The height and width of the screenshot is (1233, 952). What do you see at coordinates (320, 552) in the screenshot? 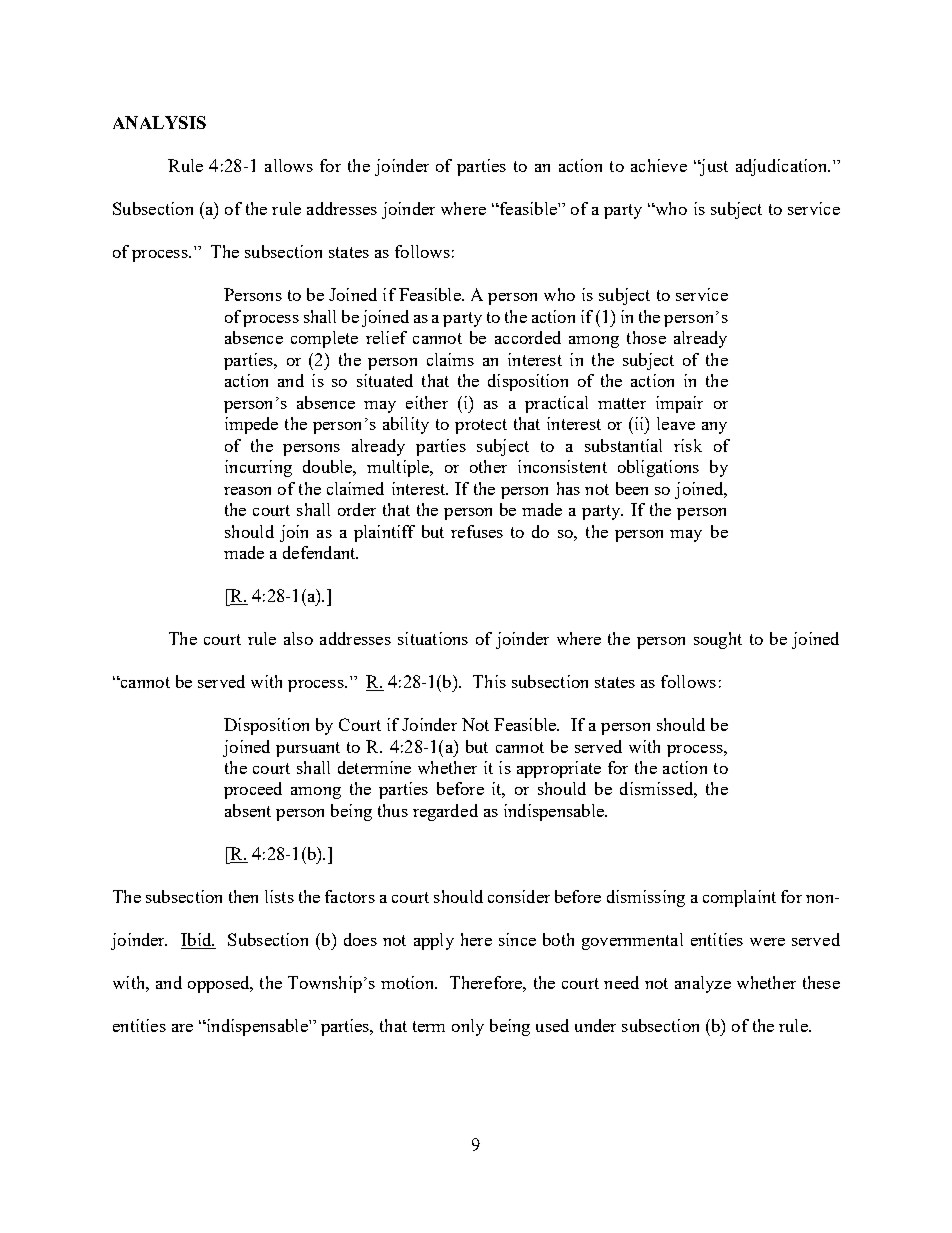
I see `defendant` at bounding box center [320, 552].
